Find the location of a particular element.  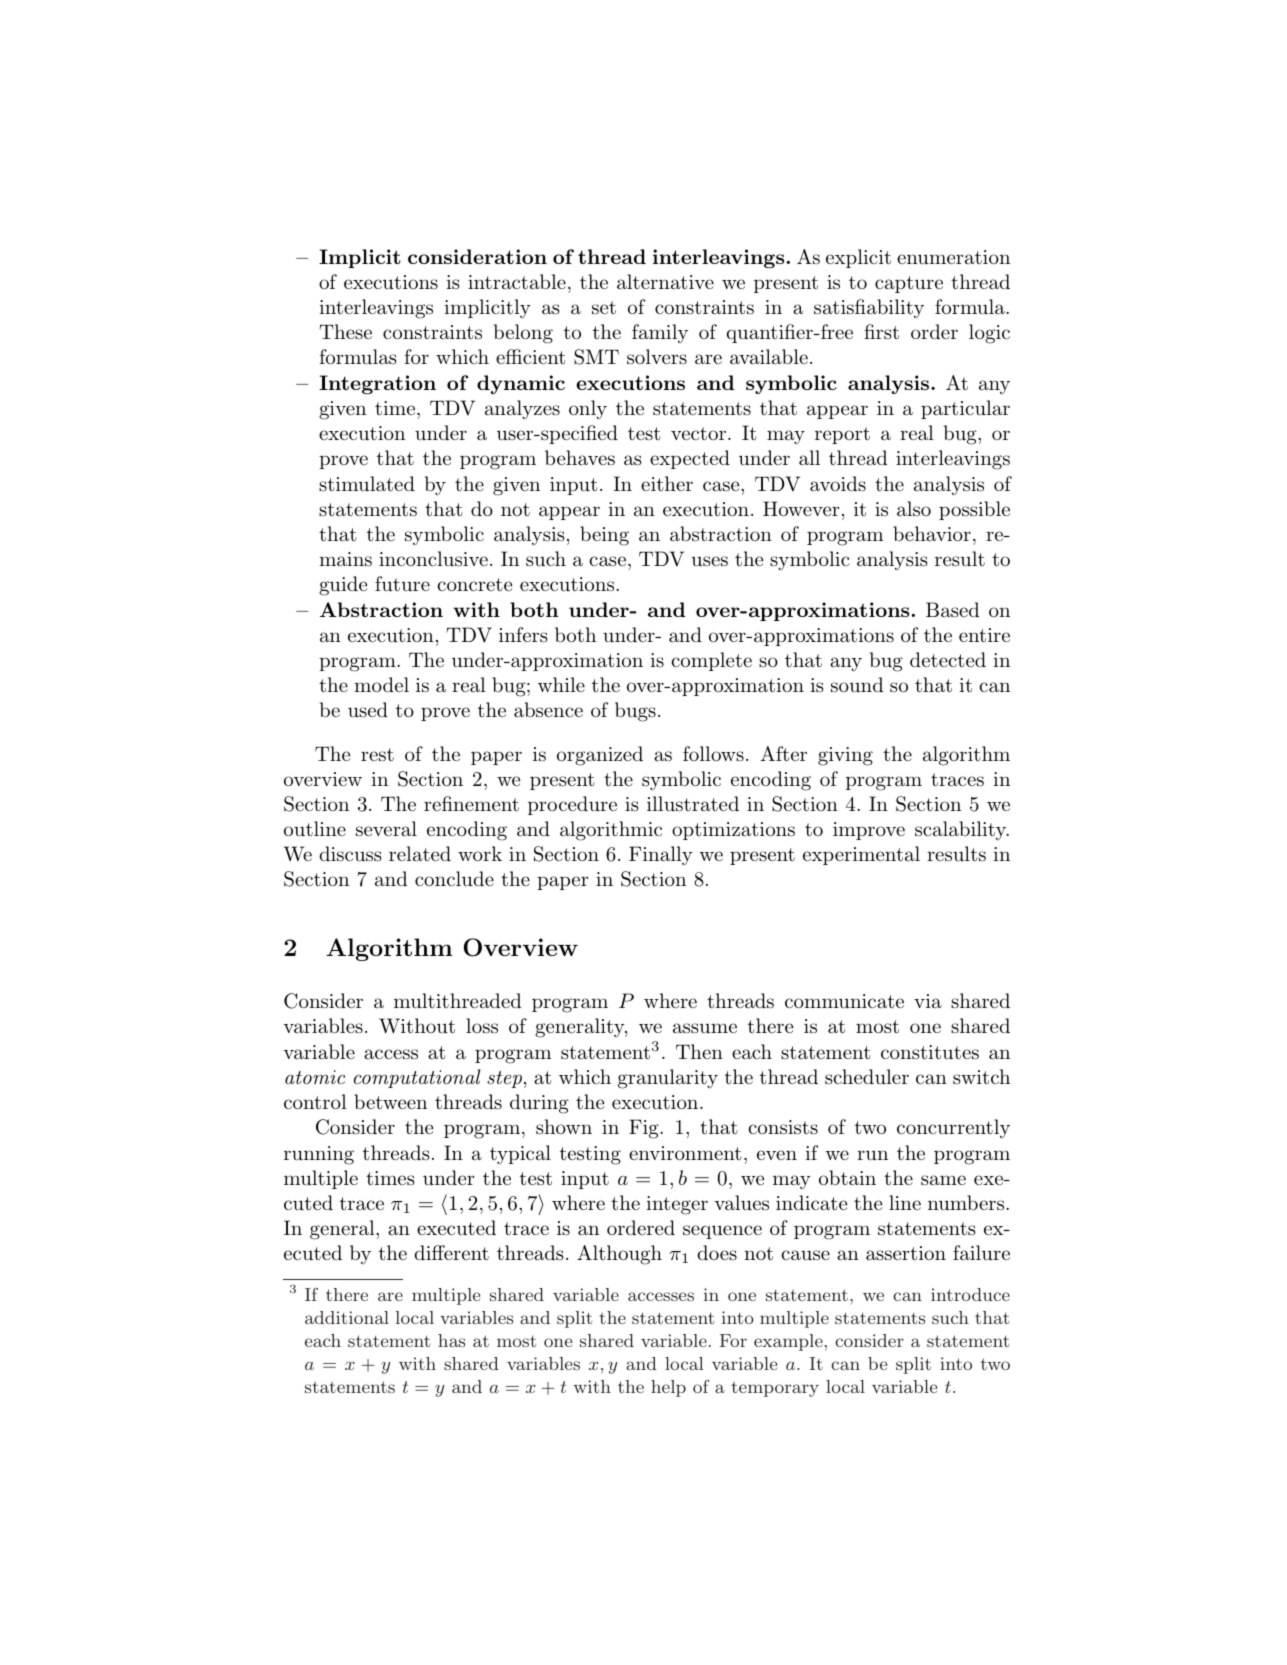

behavior is located at coordinates (932, 533).
